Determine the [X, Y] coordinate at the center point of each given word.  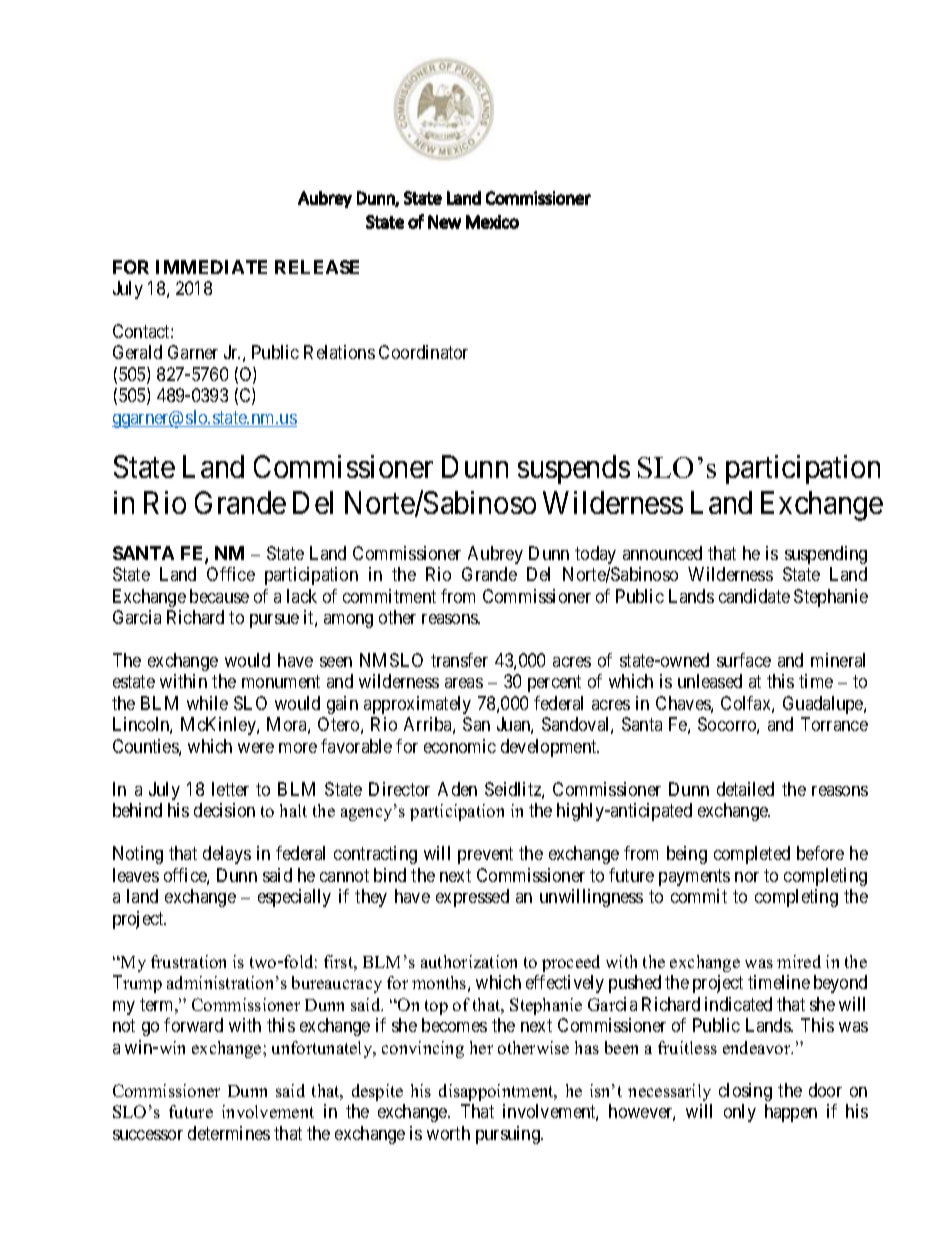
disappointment [497, 1092]
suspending [826, 555]
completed [752, 855]
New [444, 222]
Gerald [137, 352]
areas [464, 683]
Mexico [492, 222]
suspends [574, 469]
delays [227, 855]
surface [744, 660]
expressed [472, 898]
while [207, 703]
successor [148, 1135]
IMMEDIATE [211, 267]
